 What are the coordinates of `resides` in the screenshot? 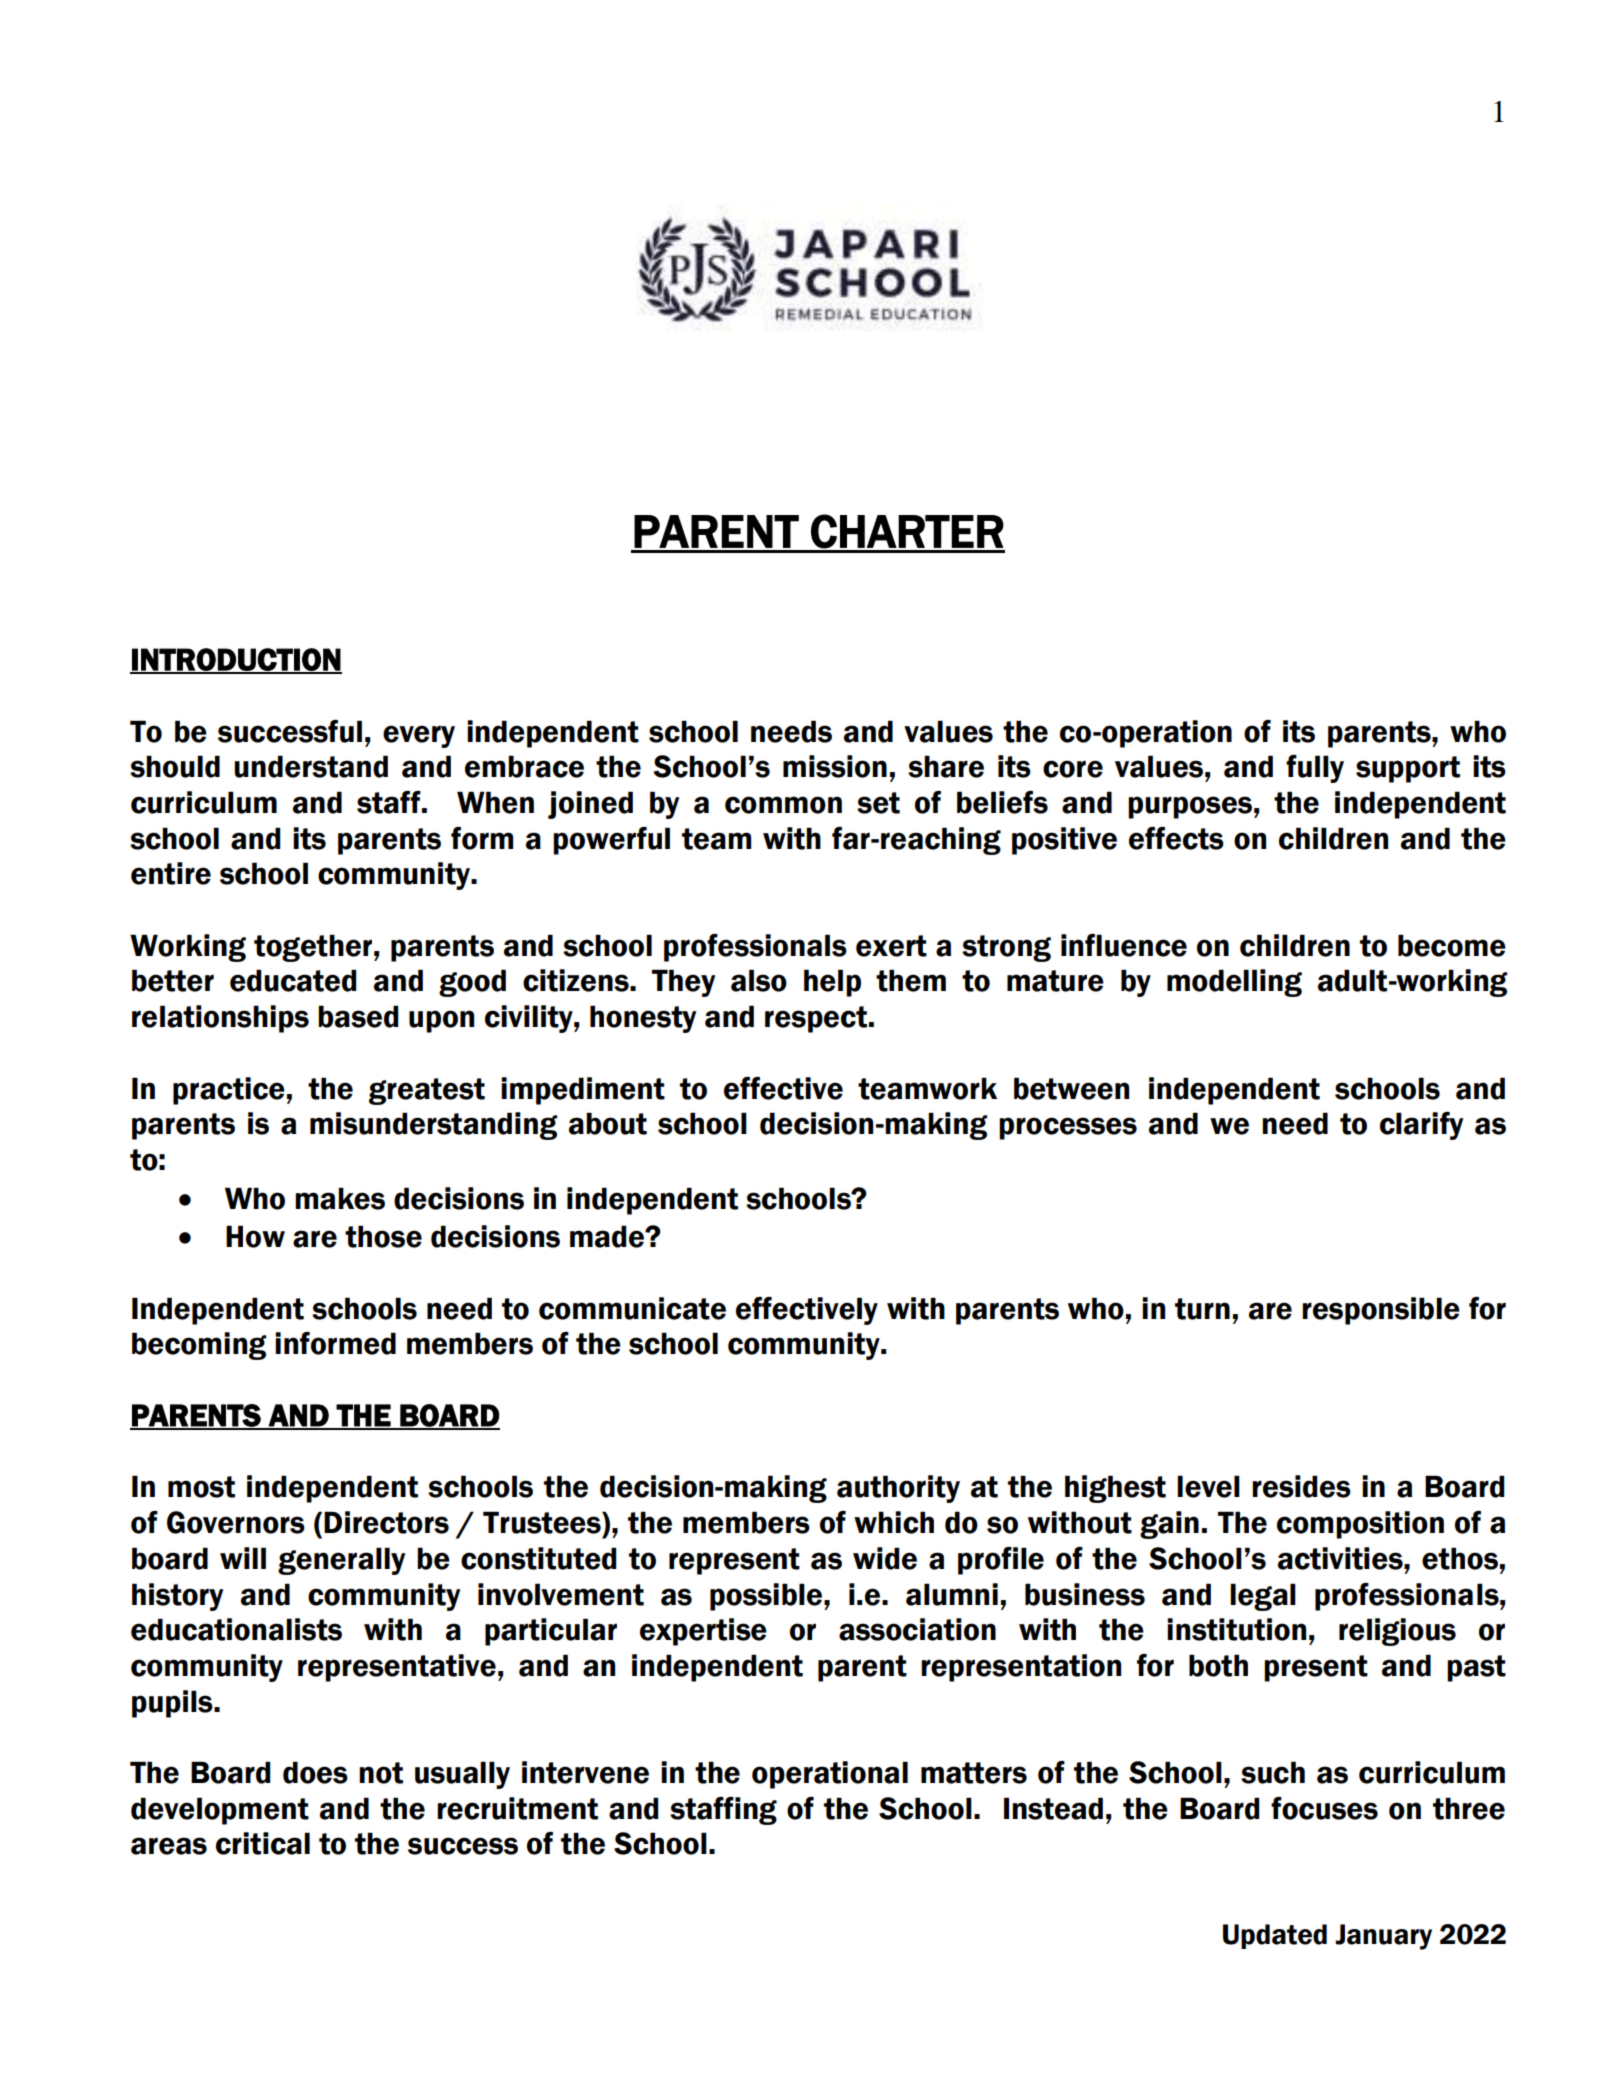 It's located at (1301, 1486).
